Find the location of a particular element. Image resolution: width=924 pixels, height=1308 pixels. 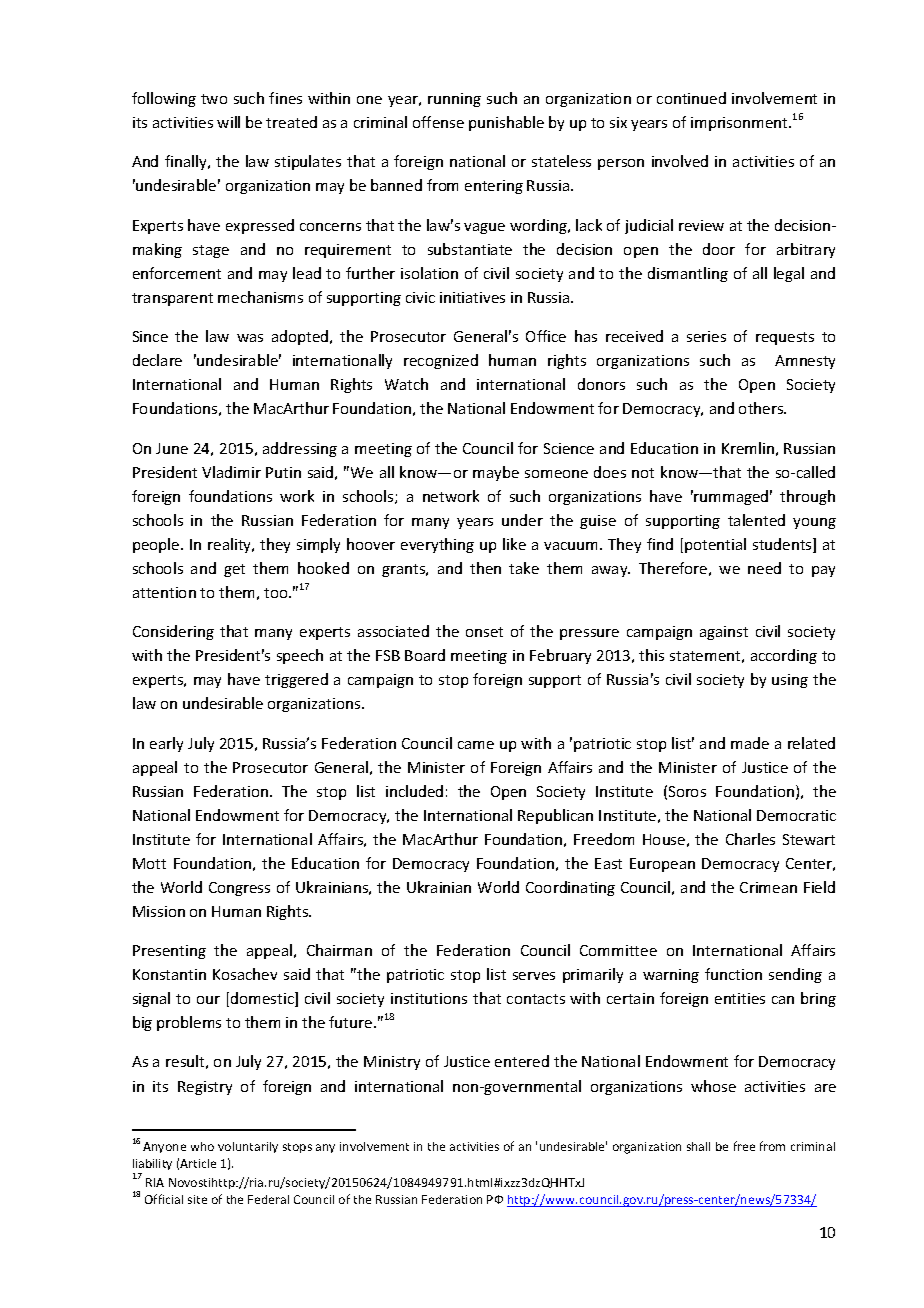

Crimean is located at coordinates (768, 887).
